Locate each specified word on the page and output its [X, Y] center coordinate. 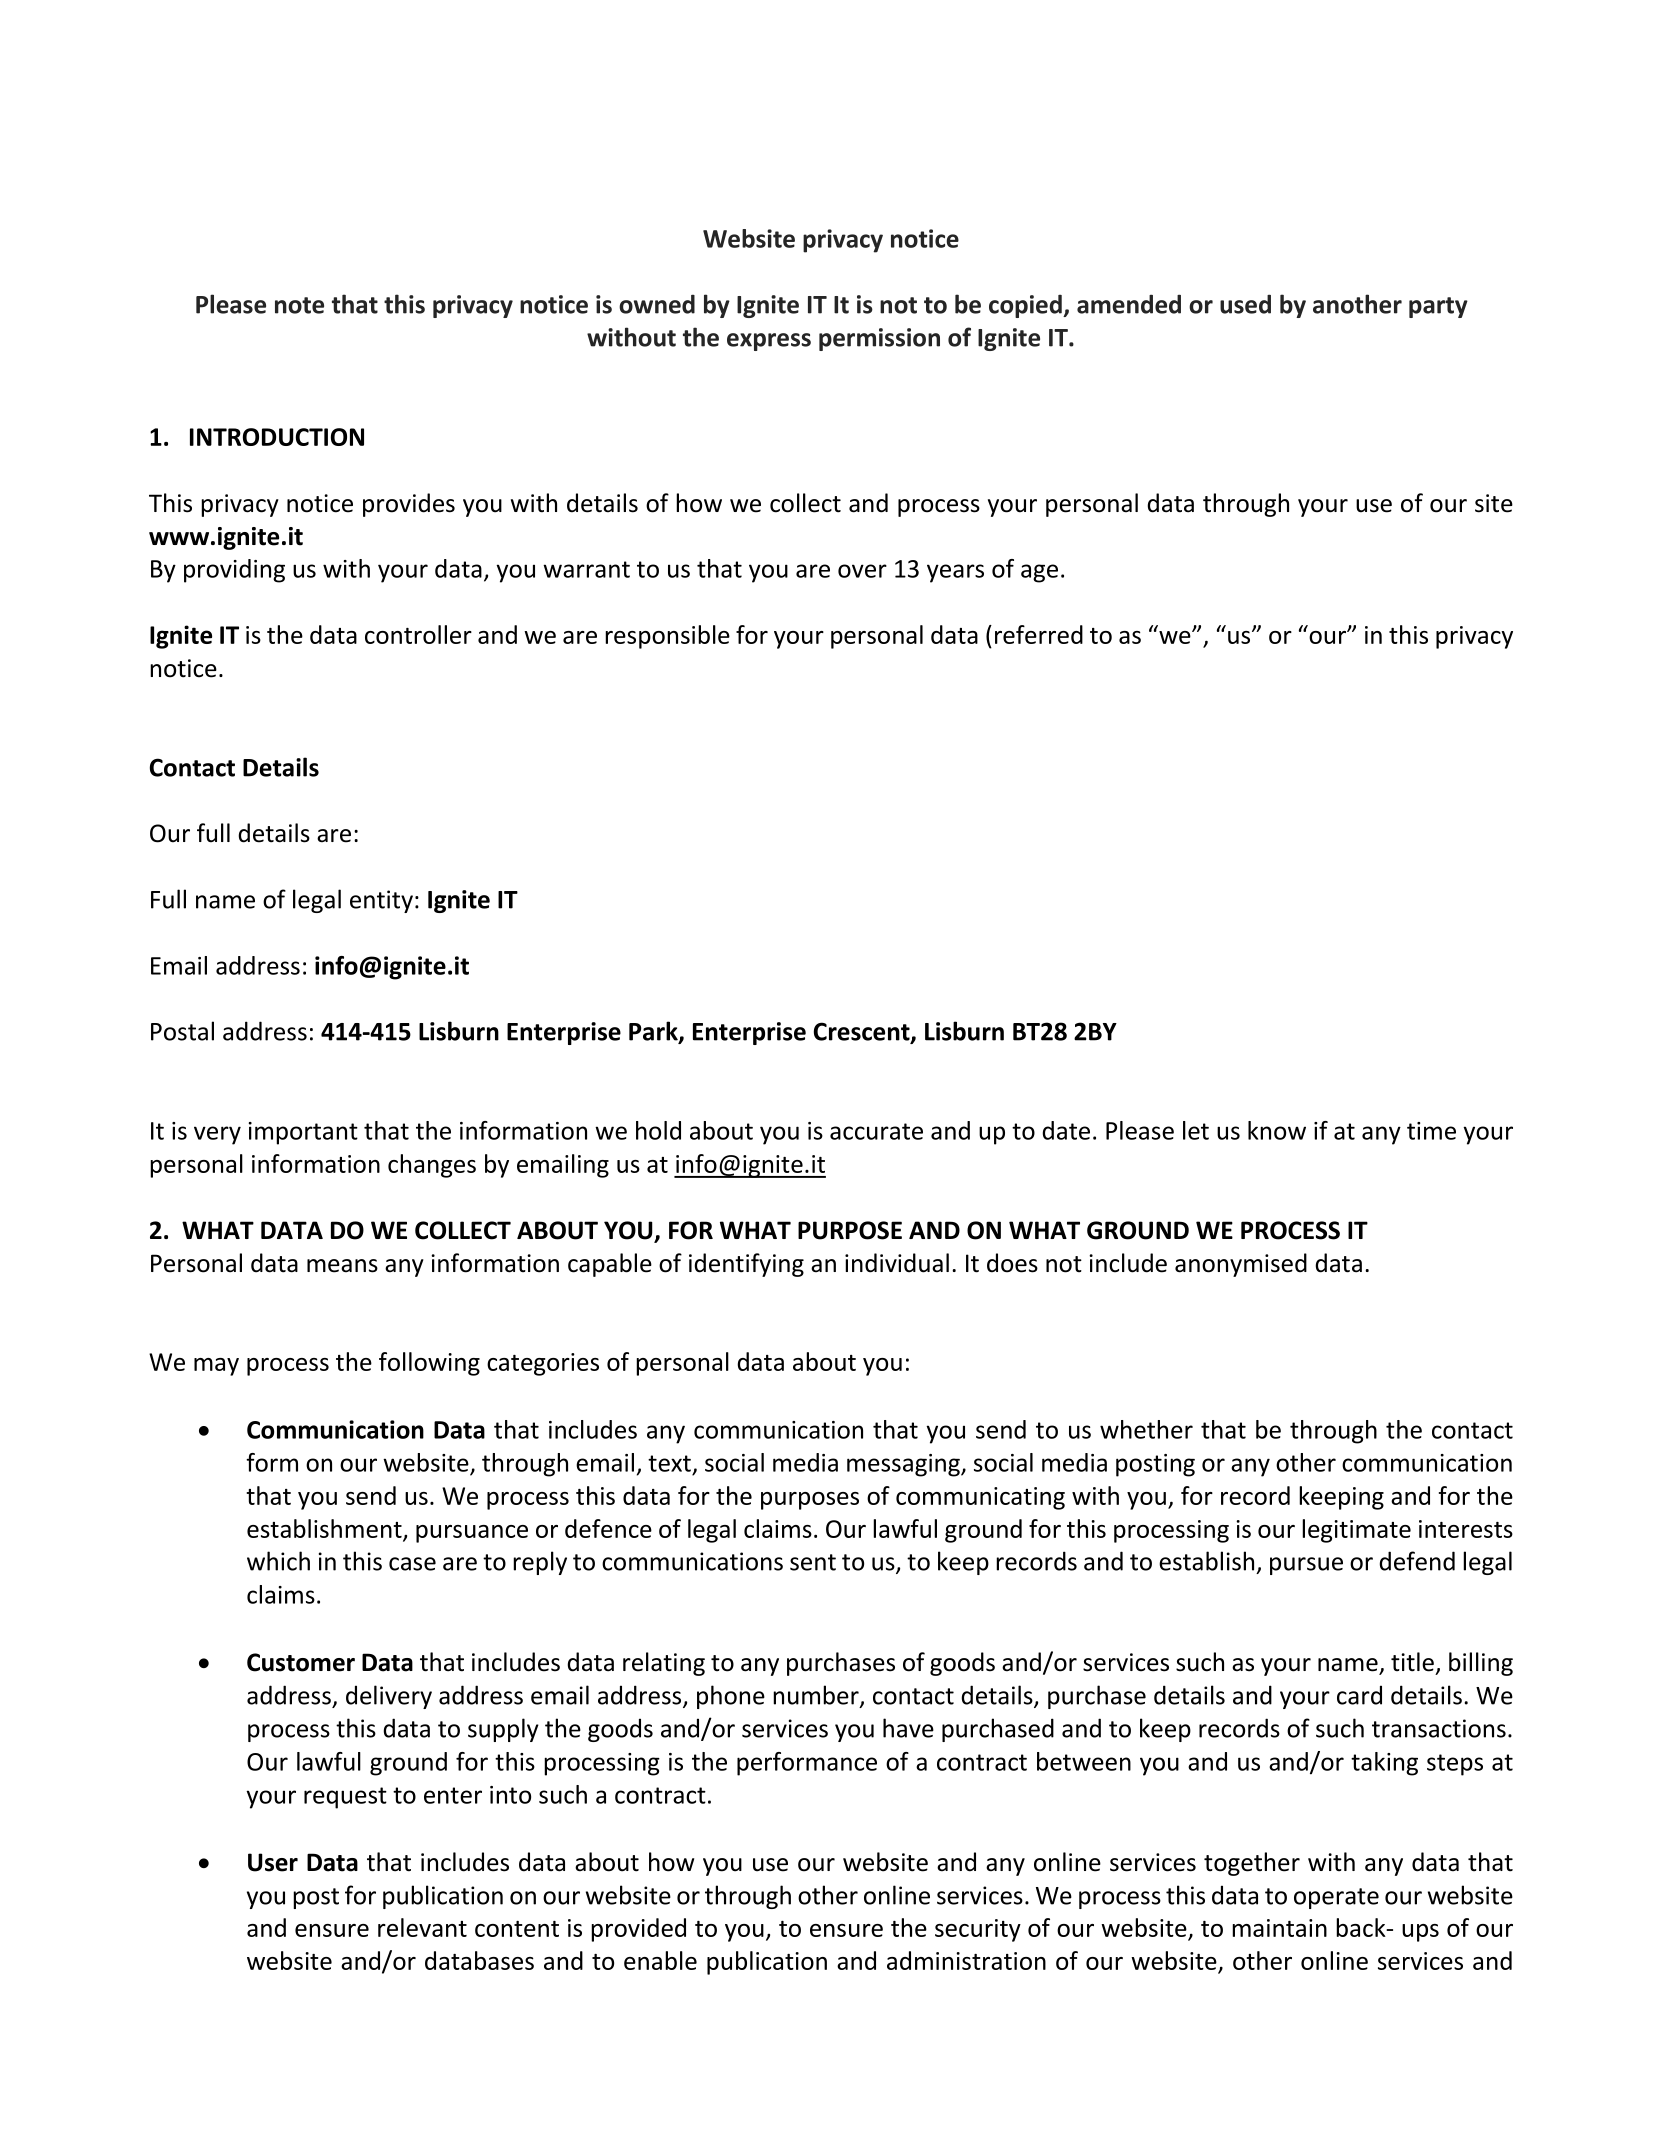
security [978, 1930]
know [1277, 1130]
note [299, 305]
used [1245, 304]
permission [879, 339]
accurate [876, 1131]
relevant [422, 1927]
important [303, 1133]
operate [1336, 1898]
